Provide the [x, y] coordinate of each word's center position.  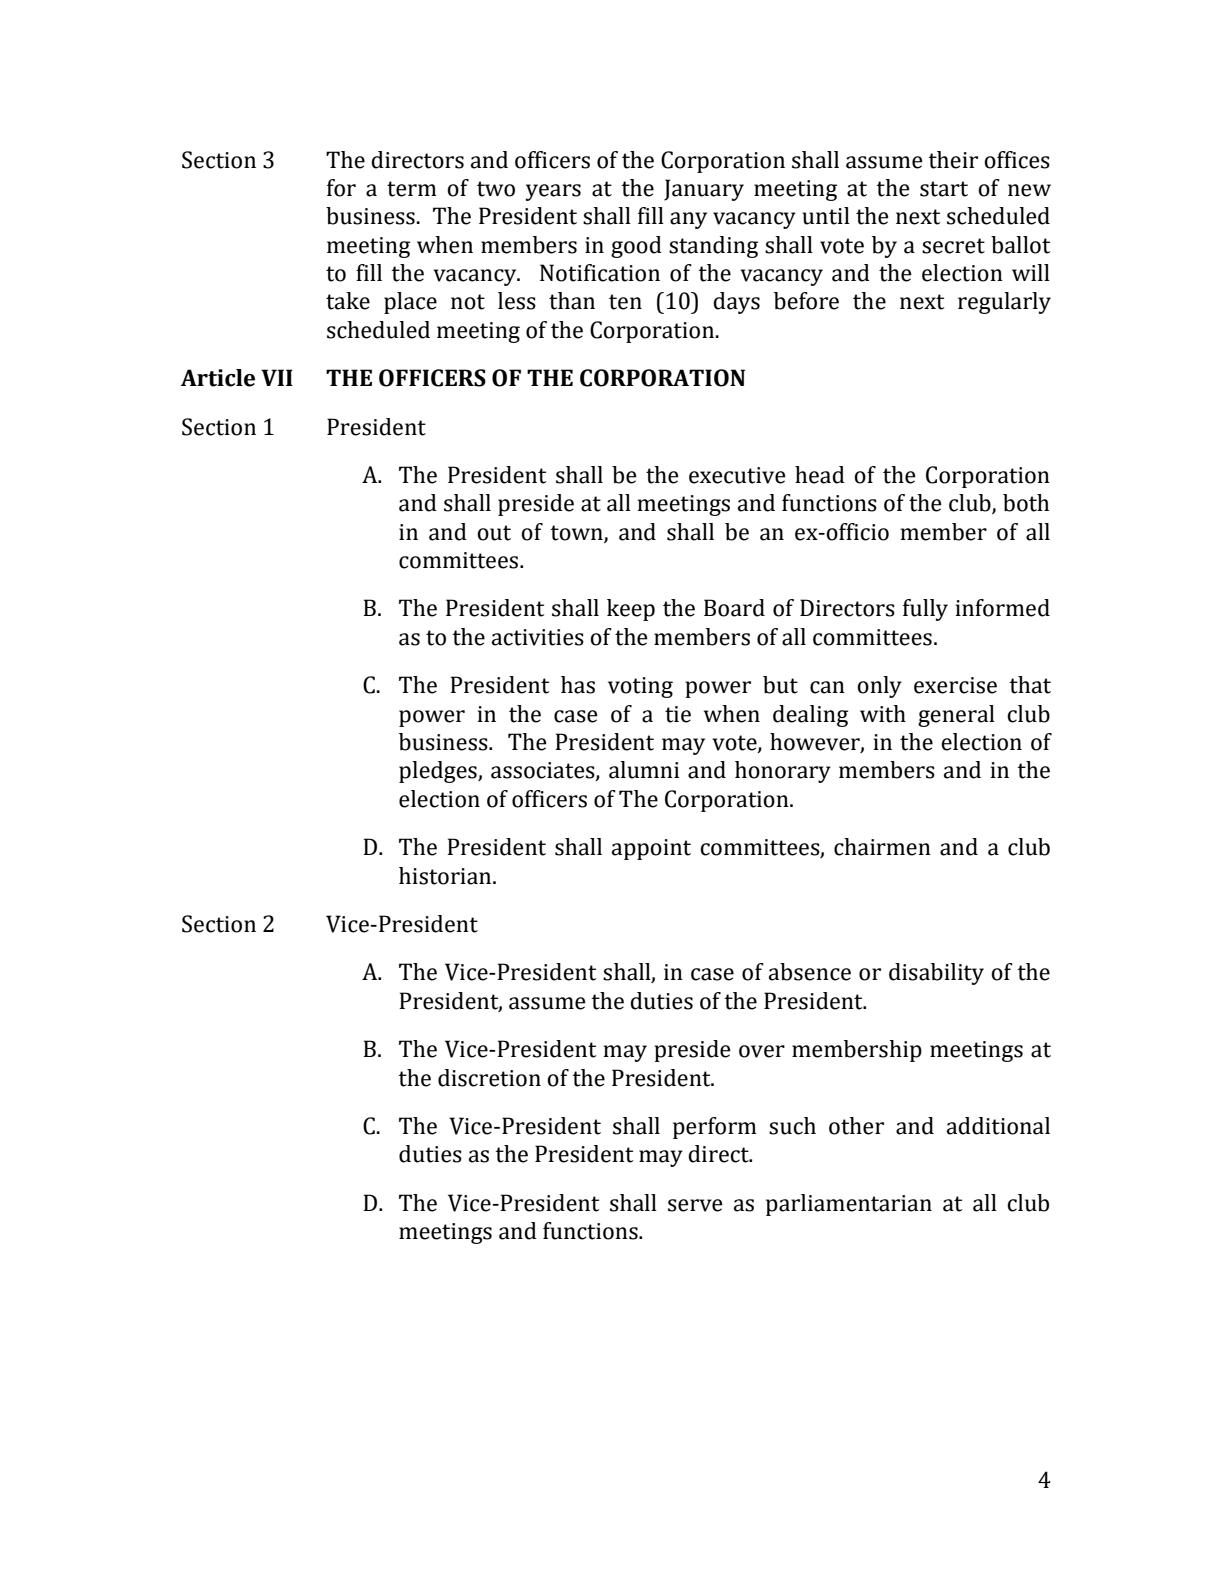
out [494, 533]
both [1026, 503]
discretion [489, 1078]
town [577, 534]
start [944, 189]
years [553, 192]
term [412, 189]
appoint [651, 849]
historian [446, 876]
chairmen [882, 847]
